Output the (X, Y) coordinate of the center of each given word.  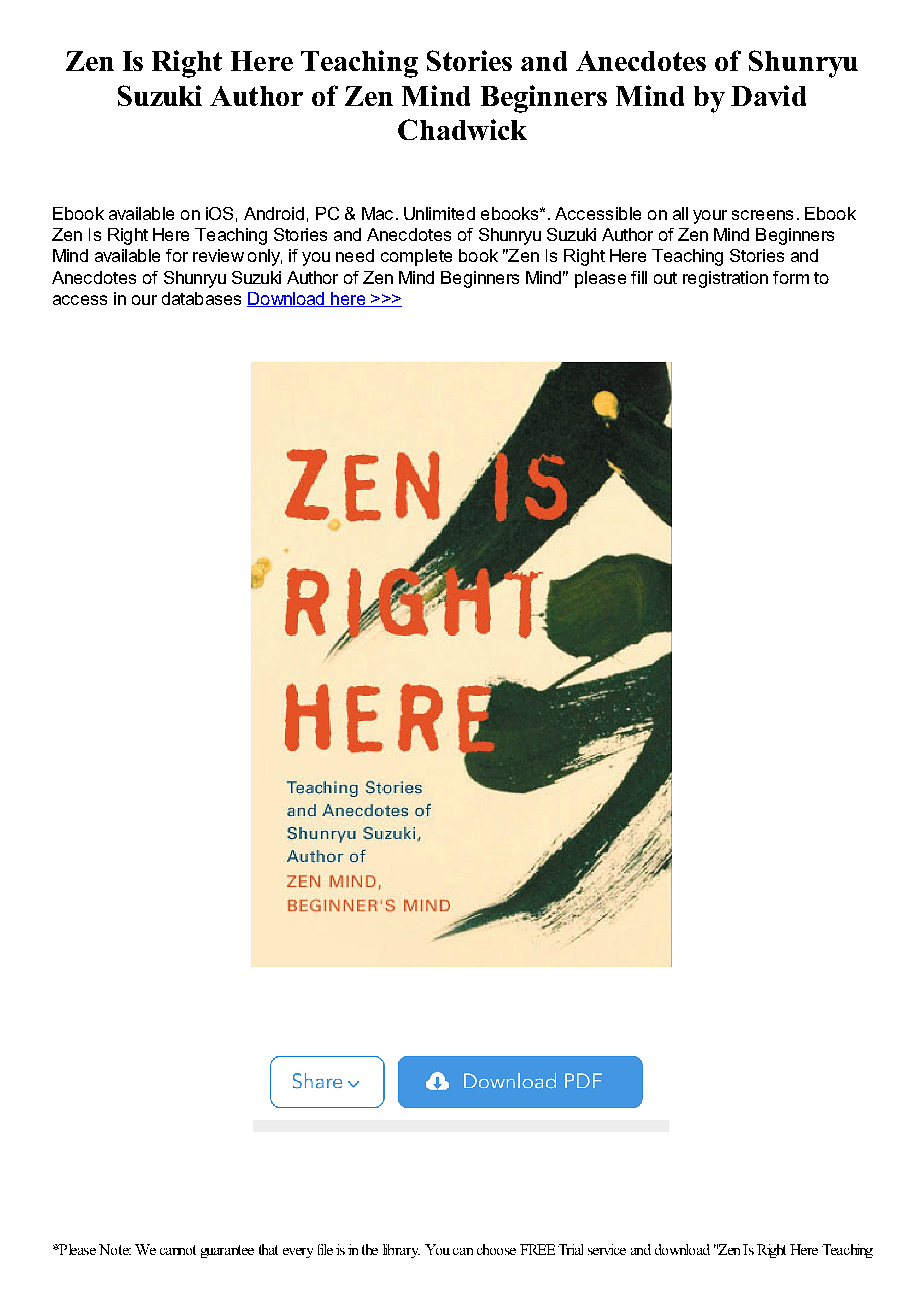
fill (639, 277)
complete (416, 257)
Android (274, 213)
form (791, 277)
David (768, 95)
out (665, 278)
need (355, 255)
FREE (537, 1249)
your (710, 217)
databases (201, 298)
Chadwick (462, 129)
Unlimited (439, 213)
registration (725, 279)
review (218, 255)
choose (496, 1249)
